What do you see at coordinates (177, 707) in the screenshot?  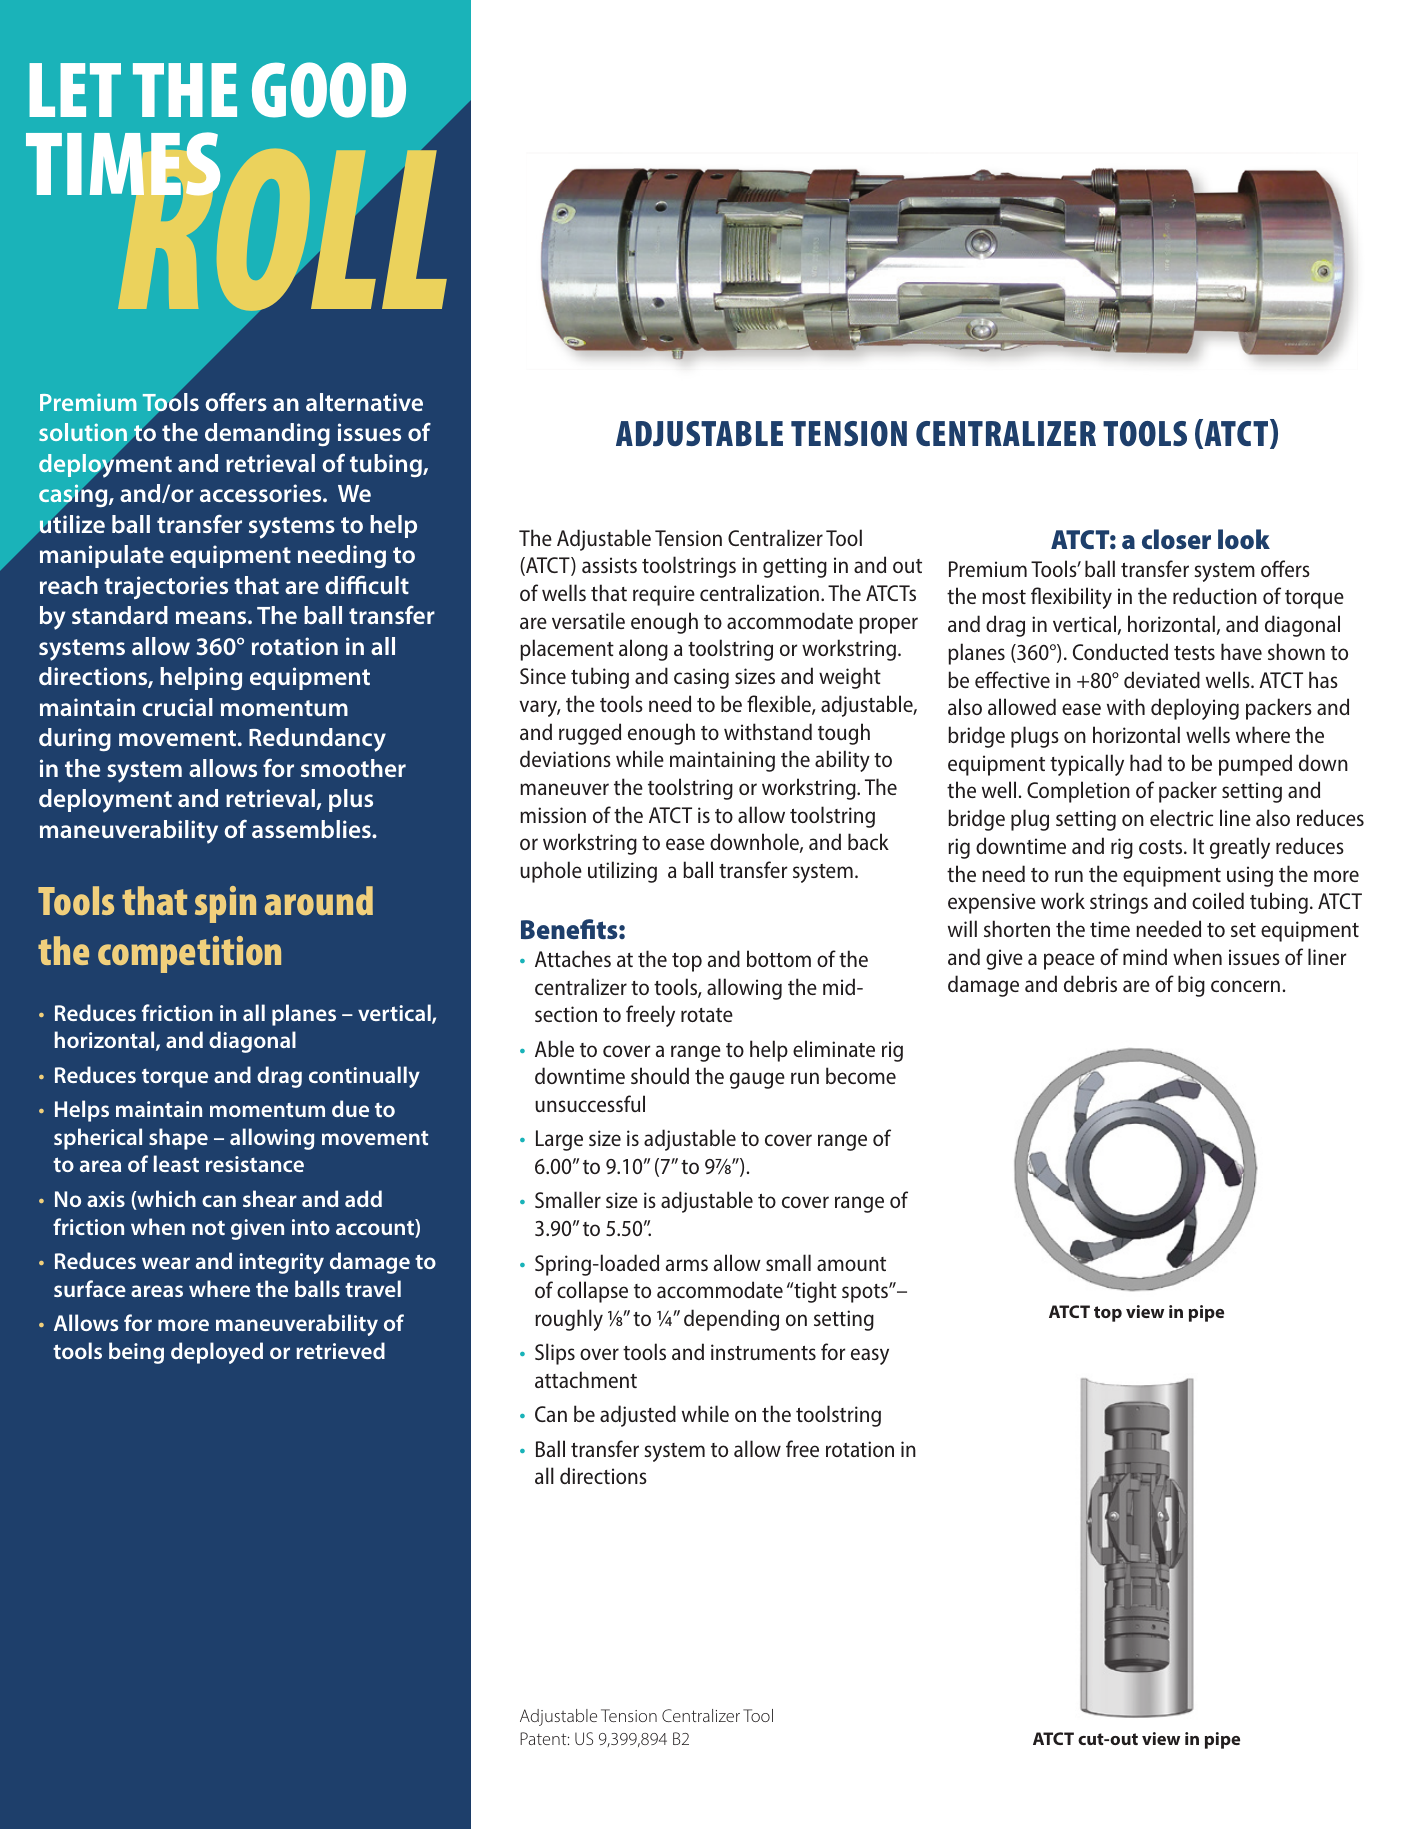 I see `crucial` at bounding box center [177, 707].
